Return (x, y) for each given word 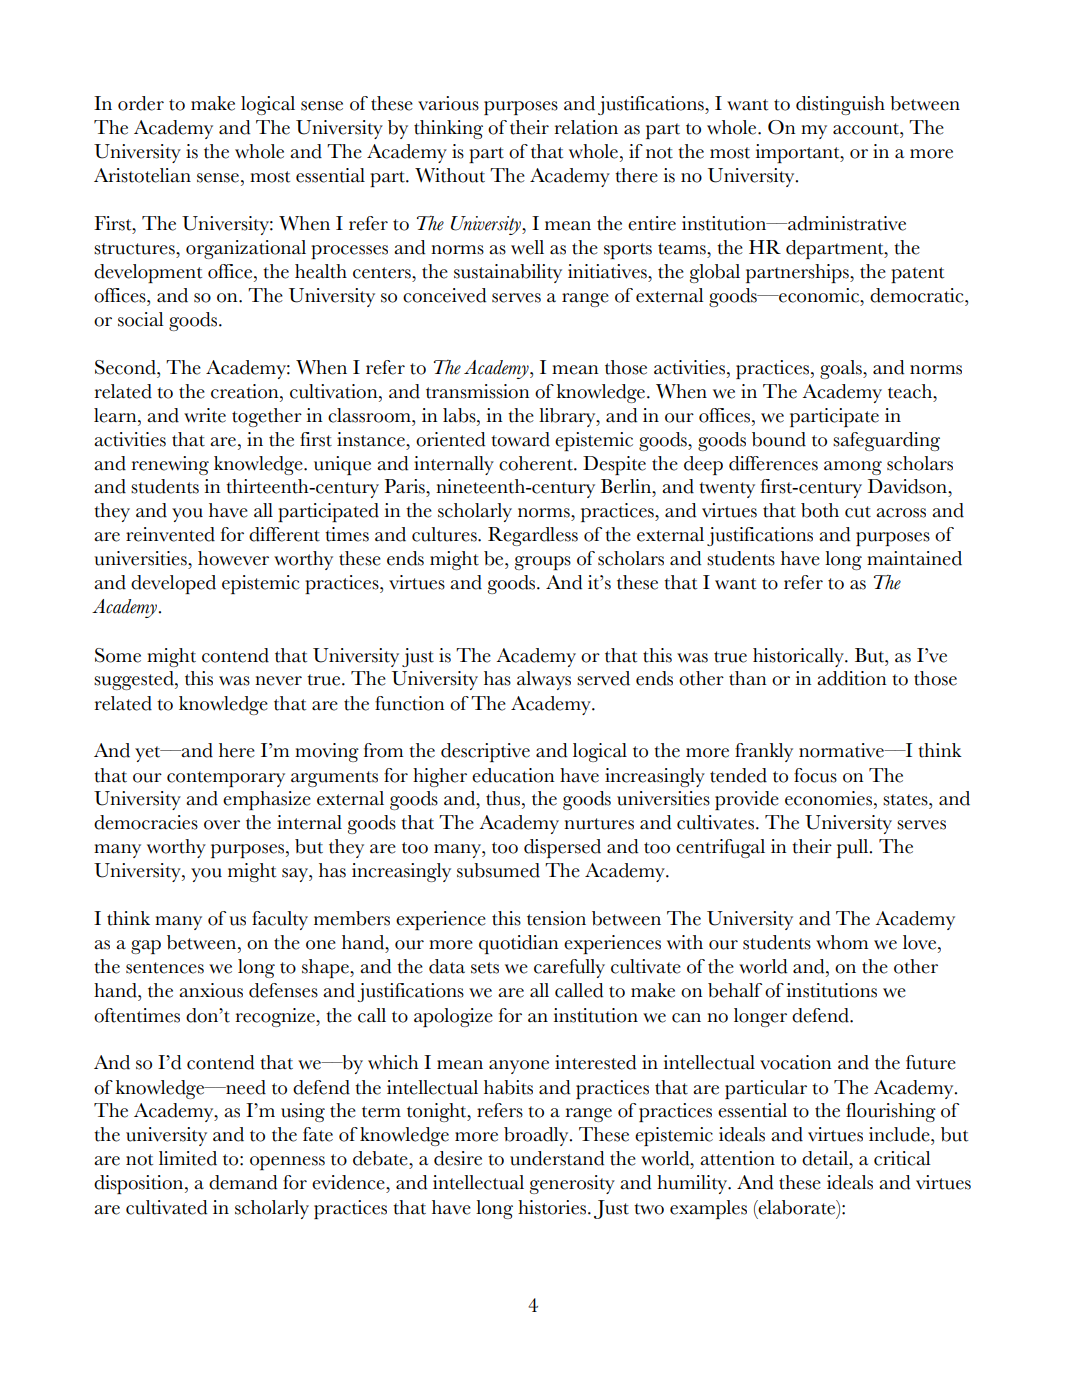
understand (557, 1158)
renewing (170, 465)
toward (520, 439)
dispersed (562, 848)
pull (854, 848)
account (867, 129)
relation (586, 127)
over (222, 825)
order (141, 103)
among (853, 468)
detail (826, 1158)
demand (243, 1182)
